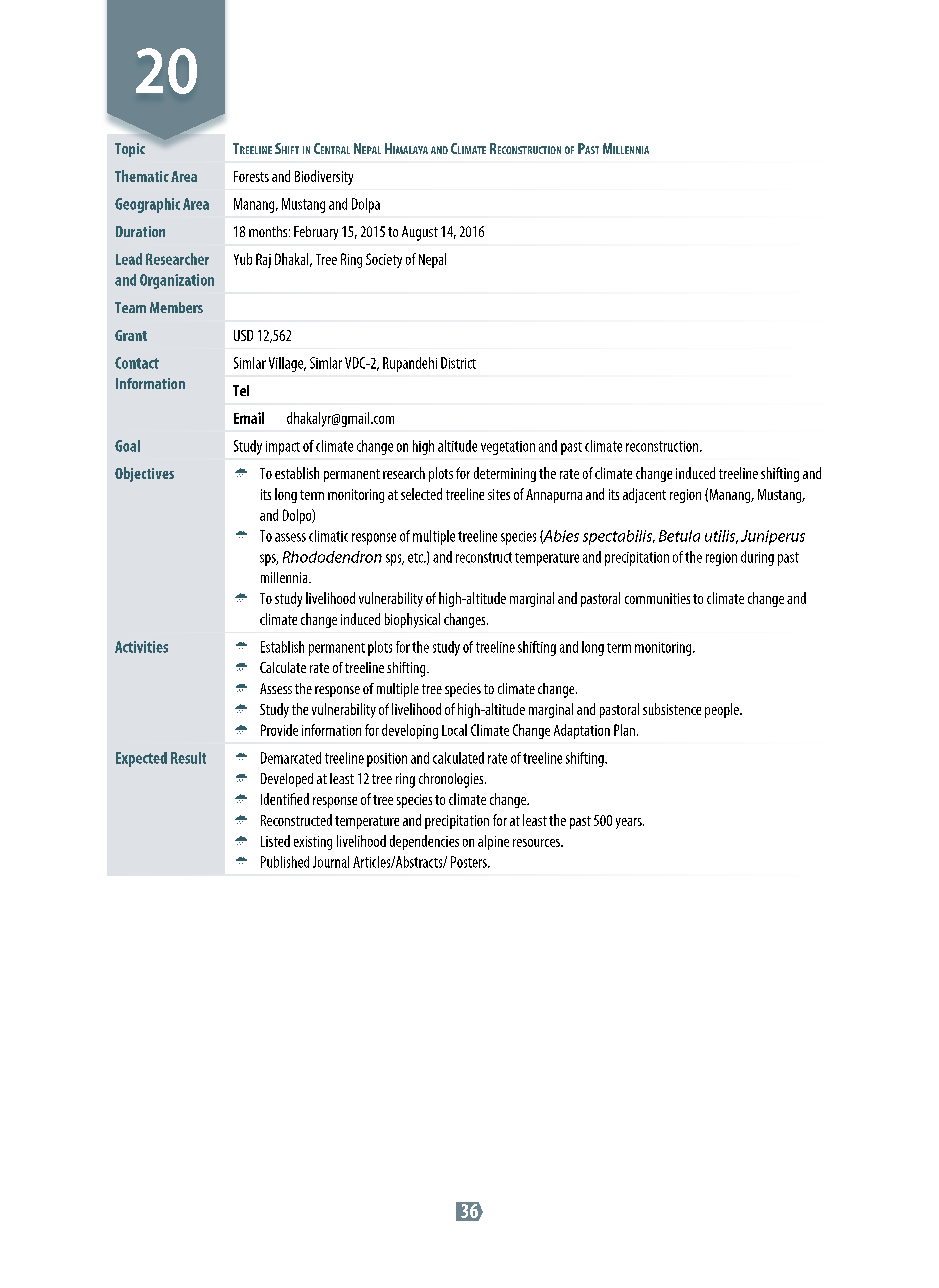  Describe the element at coordinates (644, 495) in the document. I see `adjacent` at that location.
